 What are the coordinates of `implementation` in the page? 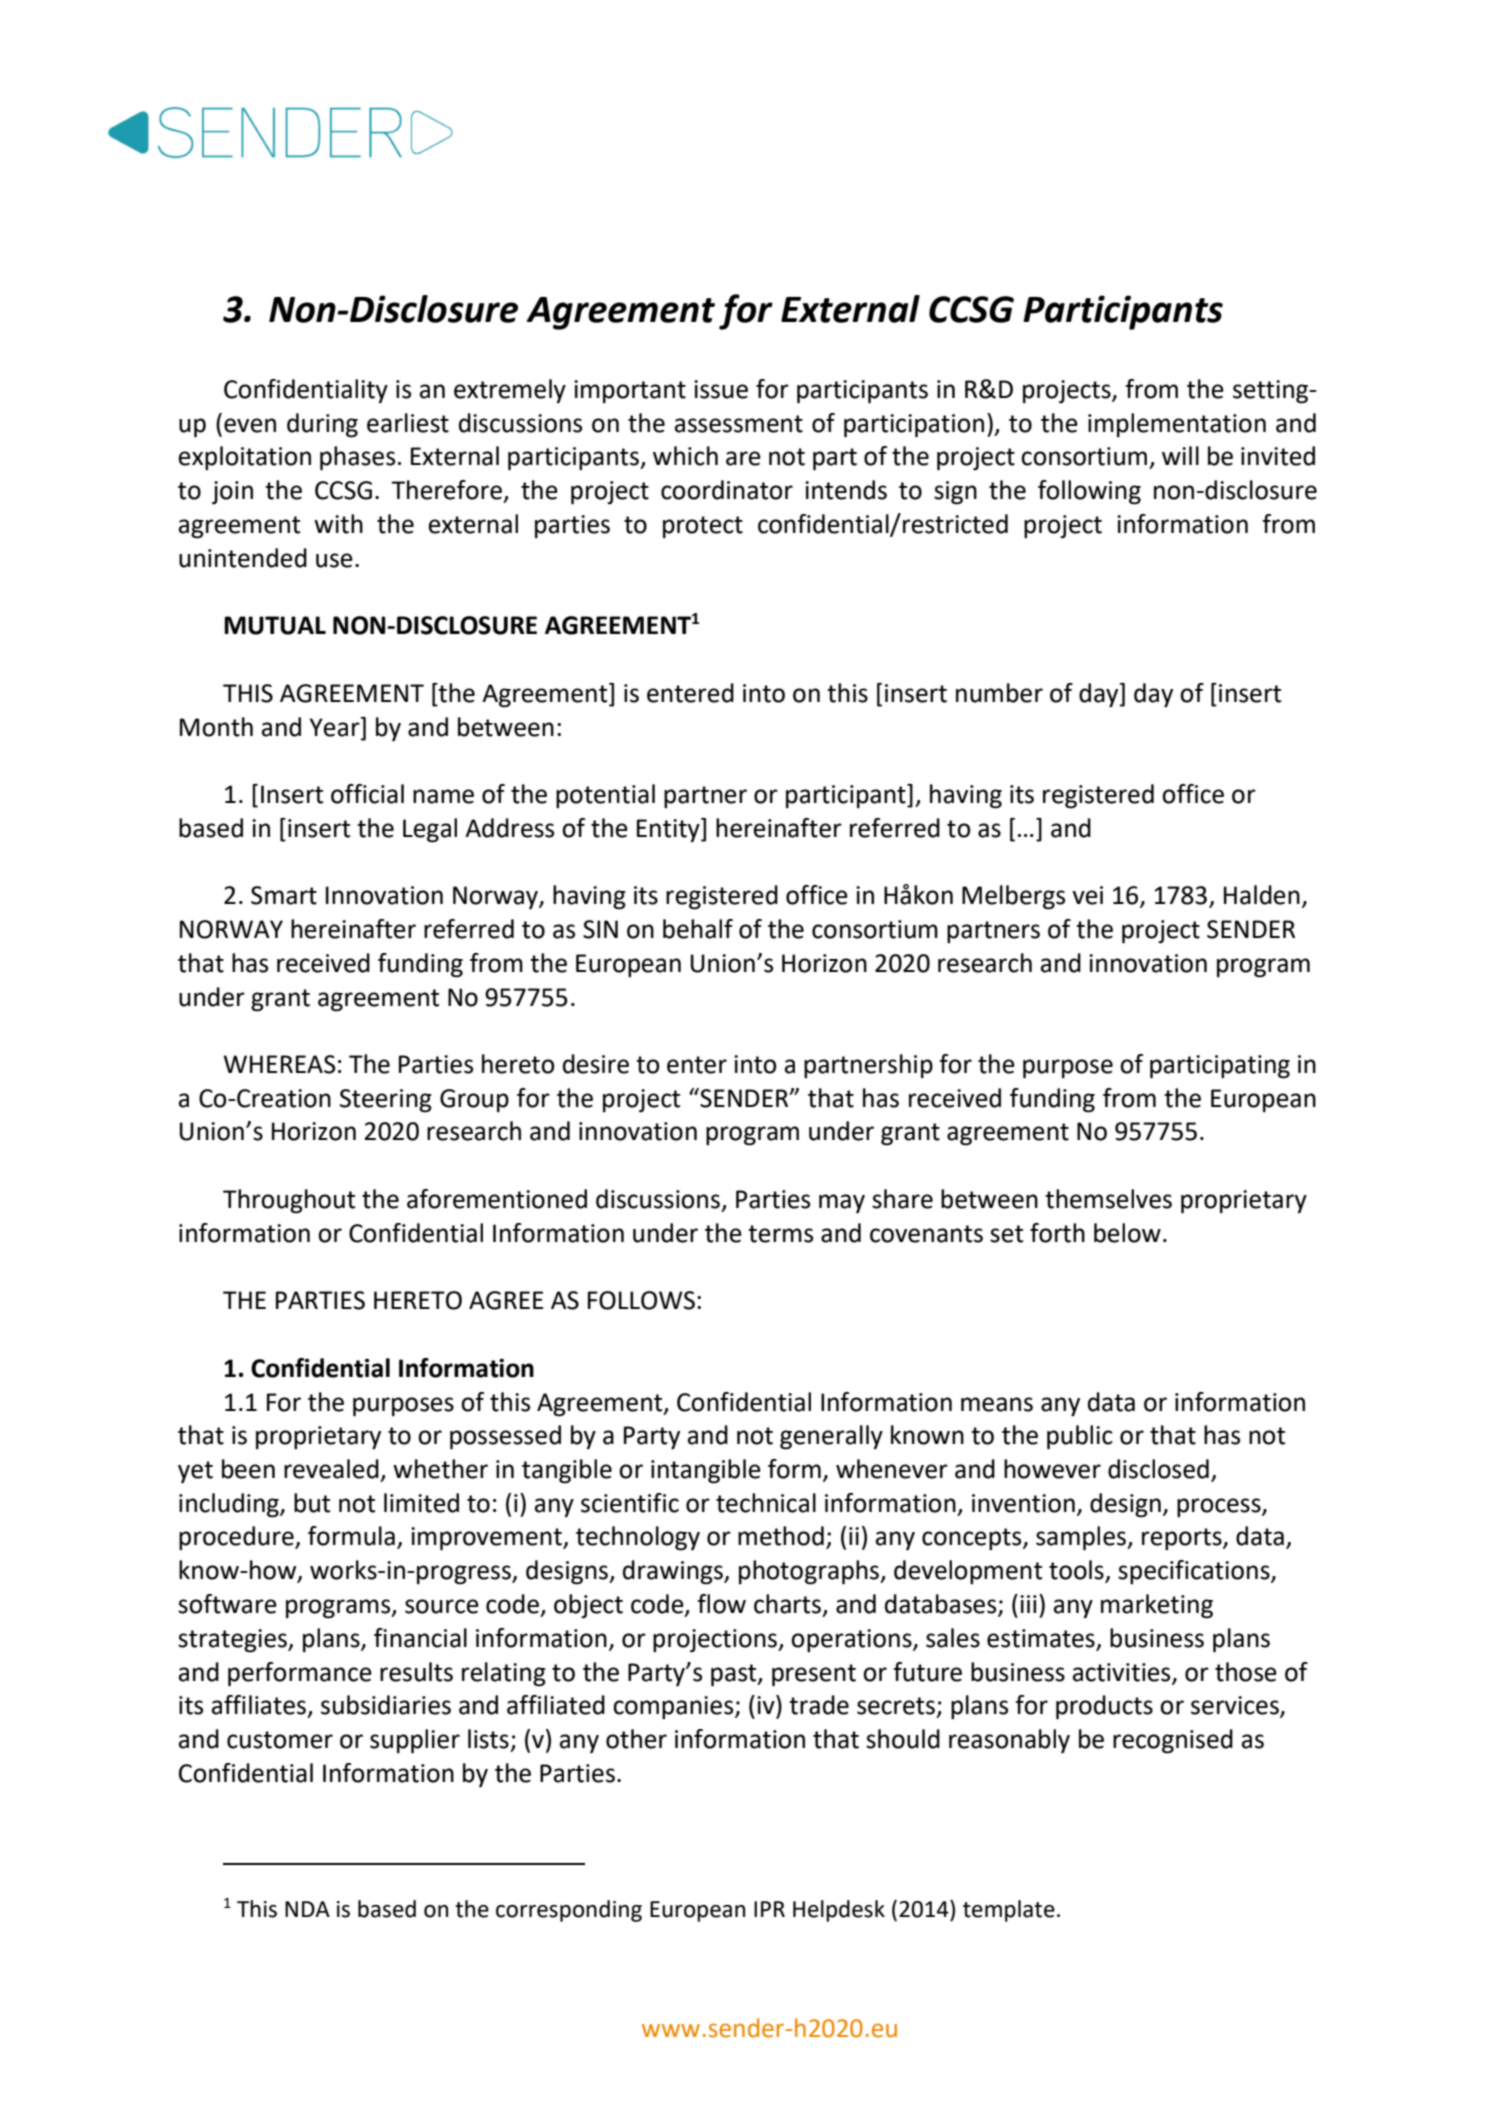 It's located at (1177, 425).
